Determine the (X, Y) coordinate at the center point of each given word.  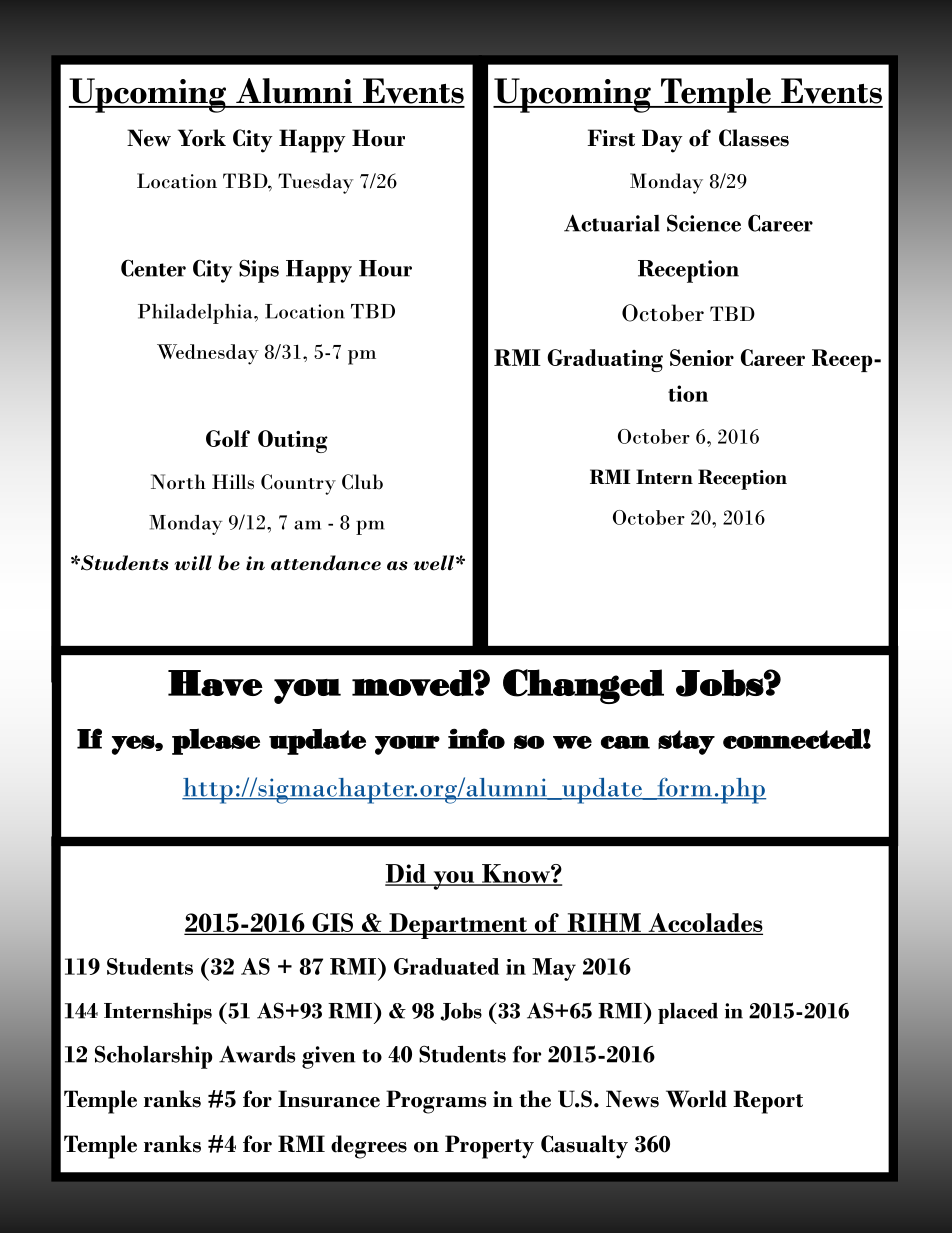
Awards (257, 1054)
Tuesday (315, 183)
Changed (583, 686)
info (476, 738)
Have (215, 683)
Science (704, 223)
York (202, 138)
